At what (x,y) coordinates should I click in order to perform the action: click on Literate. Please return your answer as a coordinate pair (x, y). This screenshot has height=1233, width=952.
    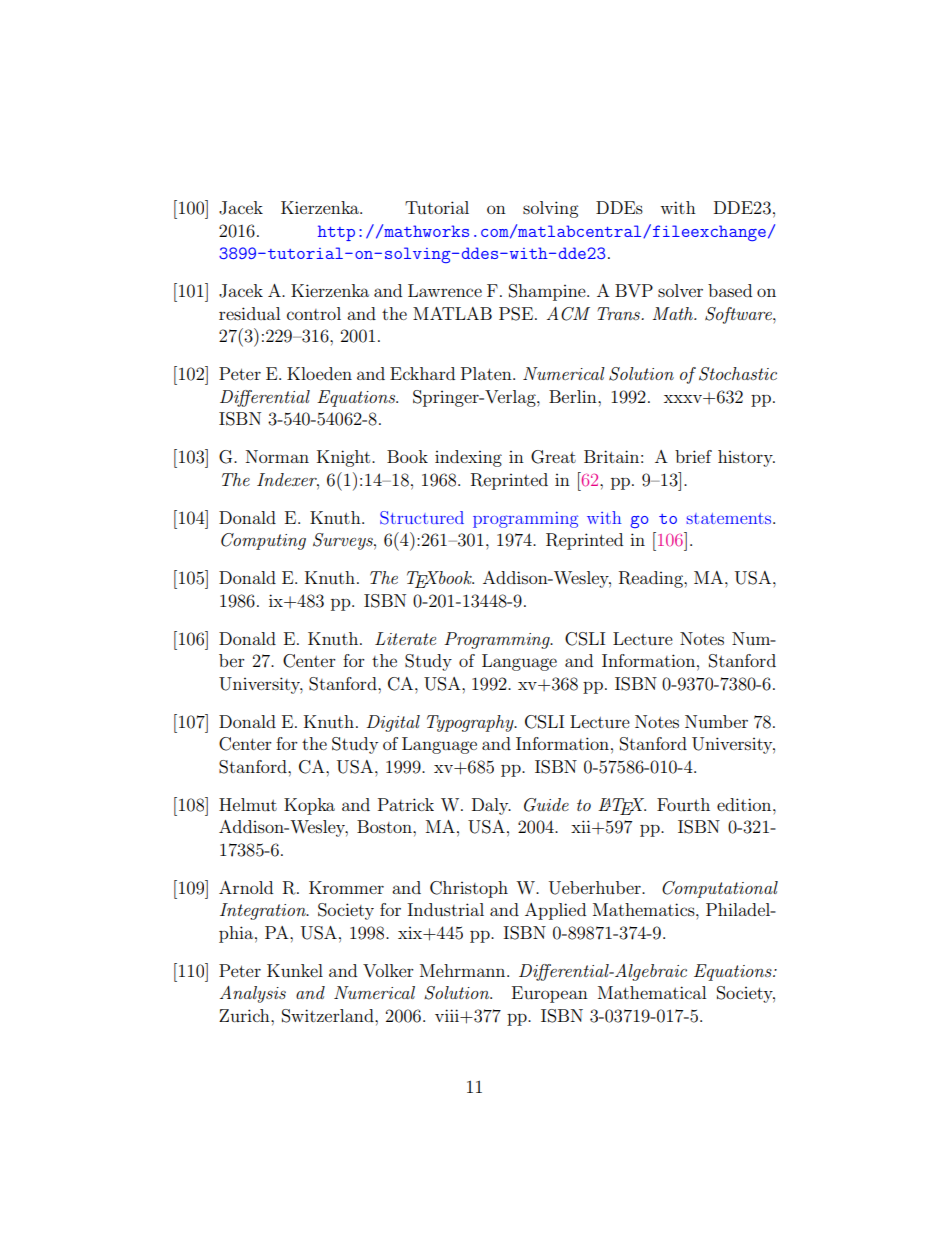
    Looking at the image, I should click on (405, 638).
